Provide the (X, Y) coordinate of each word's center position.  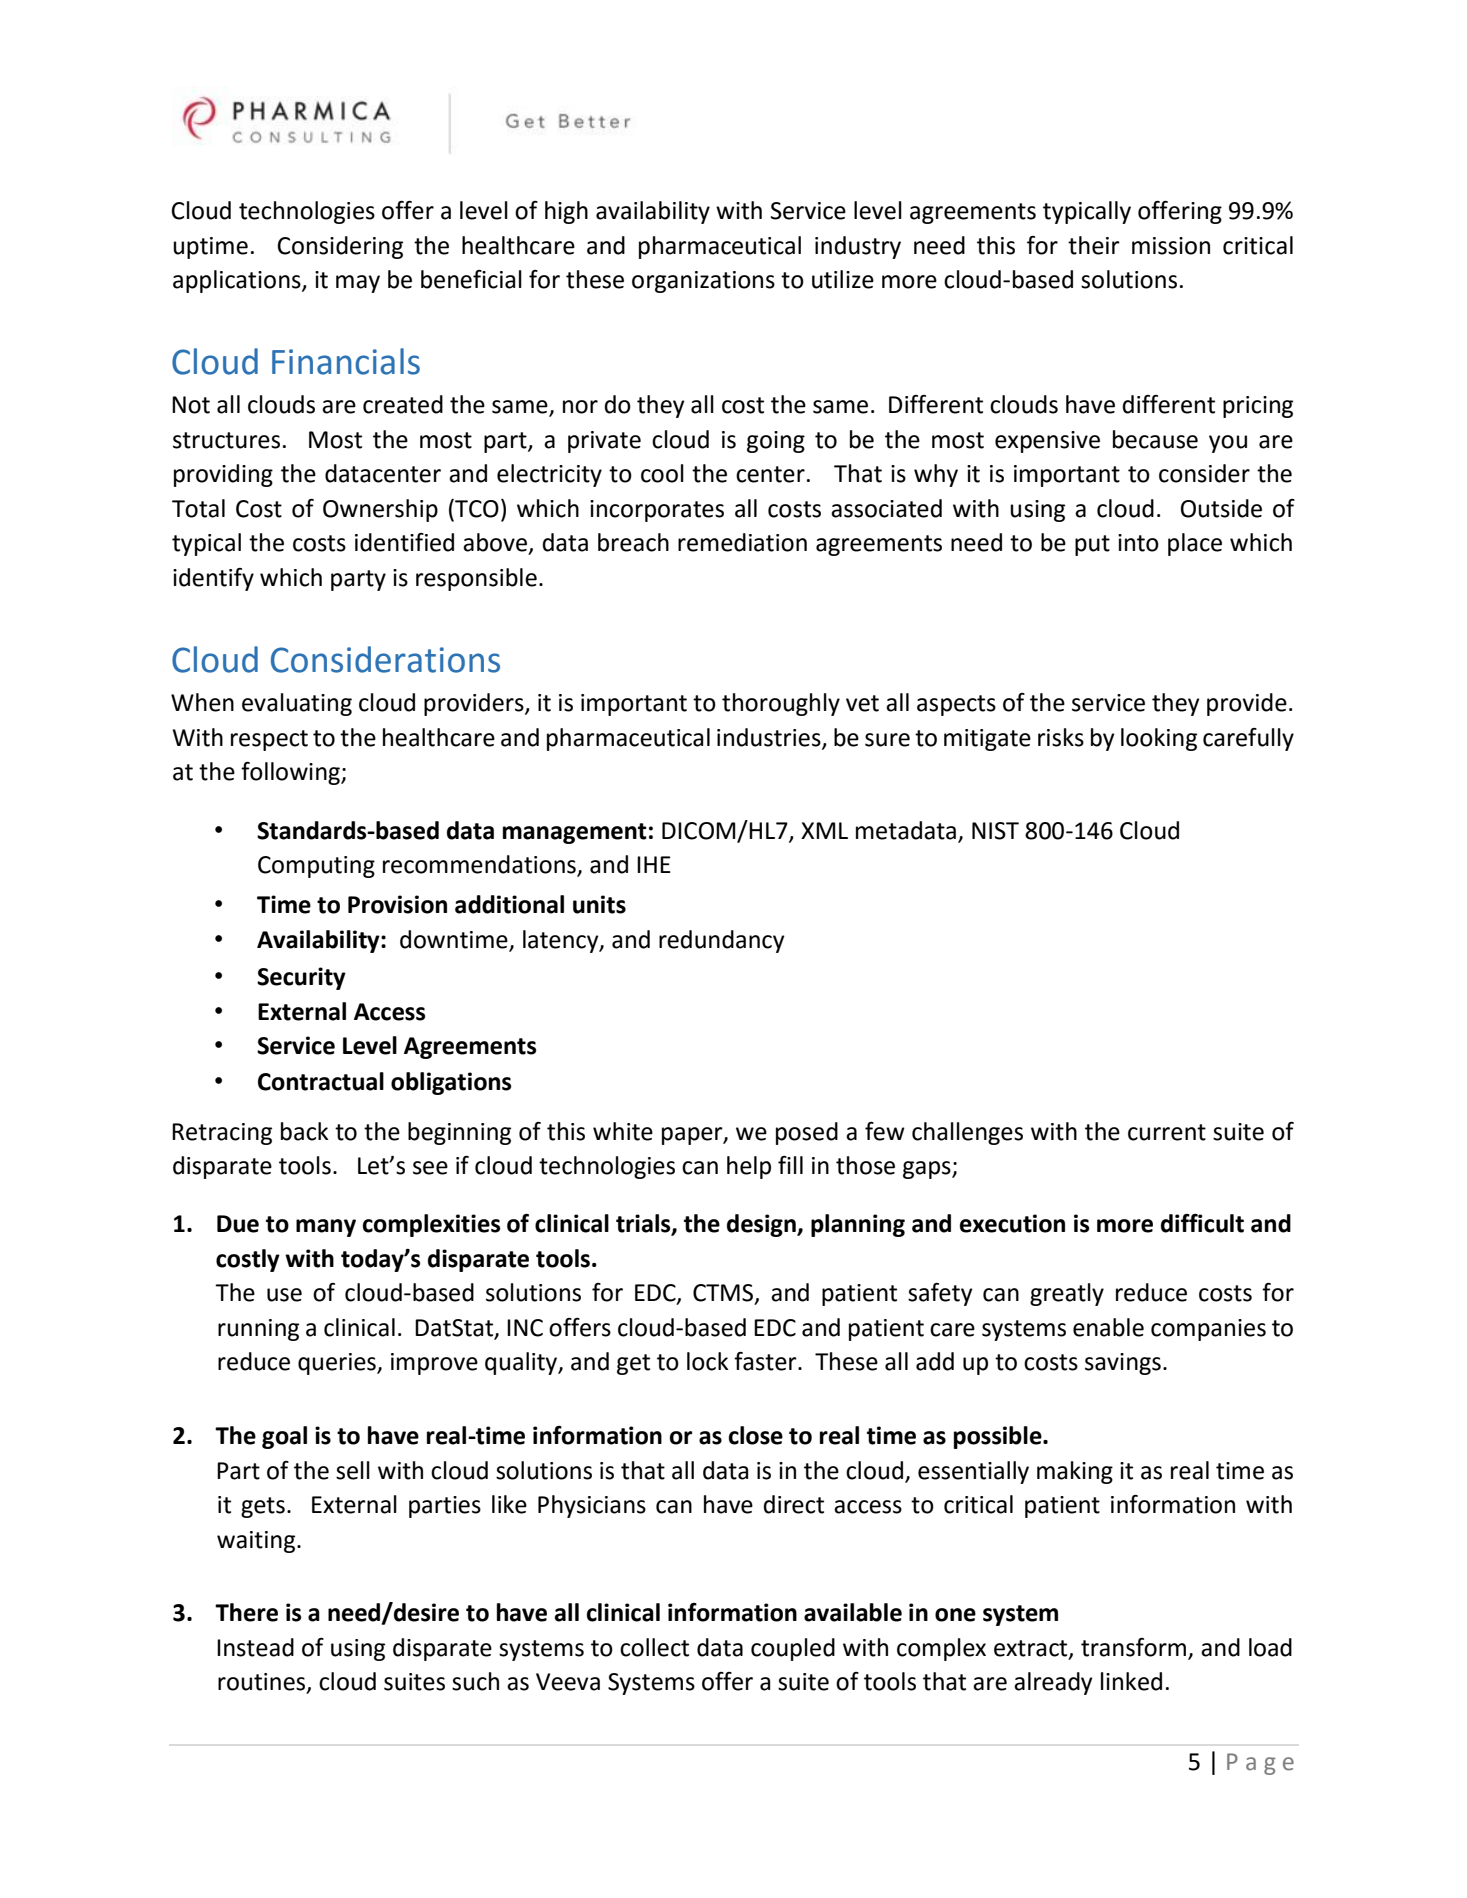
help (749, 1167)
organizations (703, 282)
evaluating (297, 704)
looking (1159, 739)
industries (770, 738)
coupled (793, 1649)
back (305, 1131)
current (1167, 1132)
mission (1171, 246)
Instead (255, 1647)
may (358, 284)
